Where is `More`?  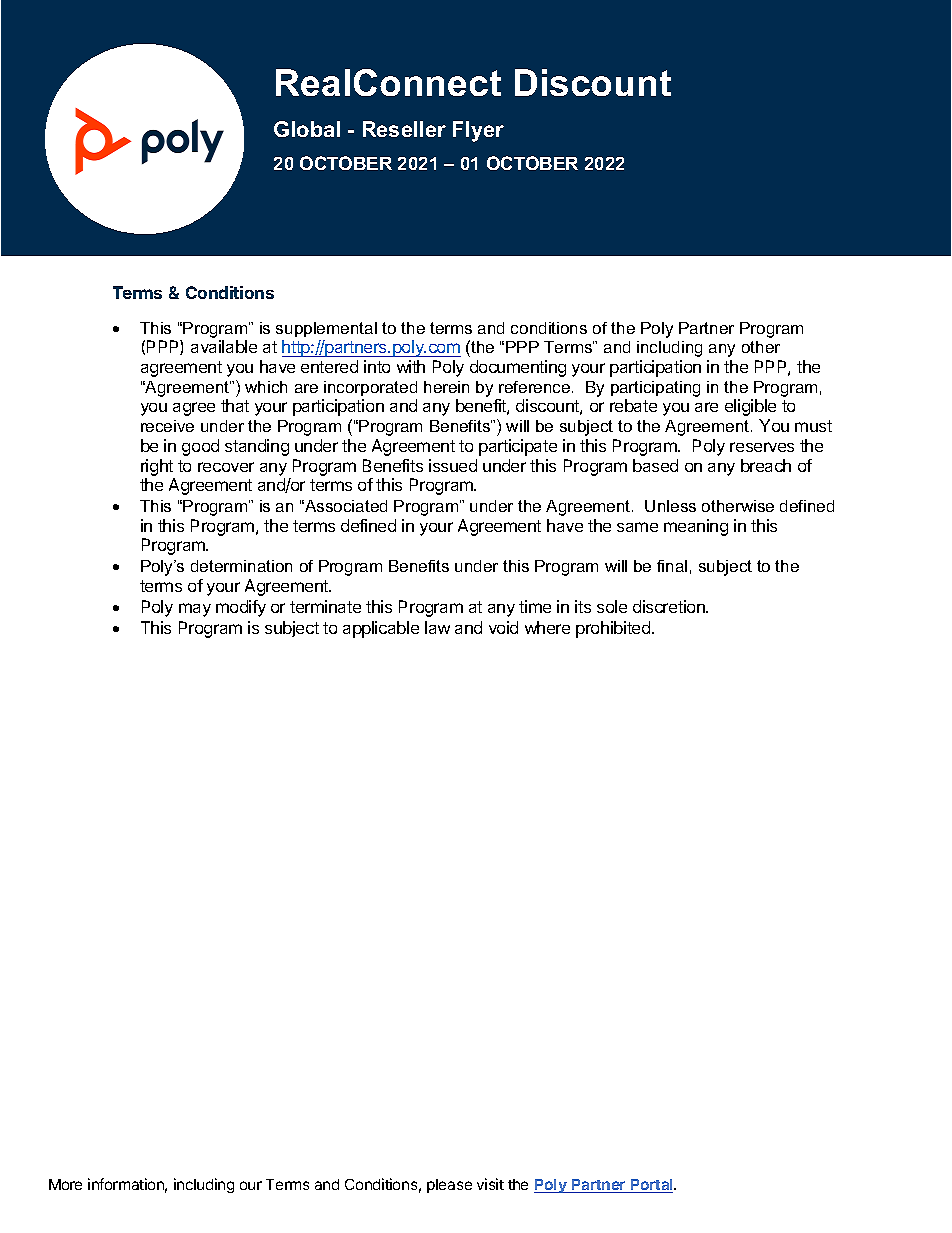
More is located at coordinates (65, 1184).
